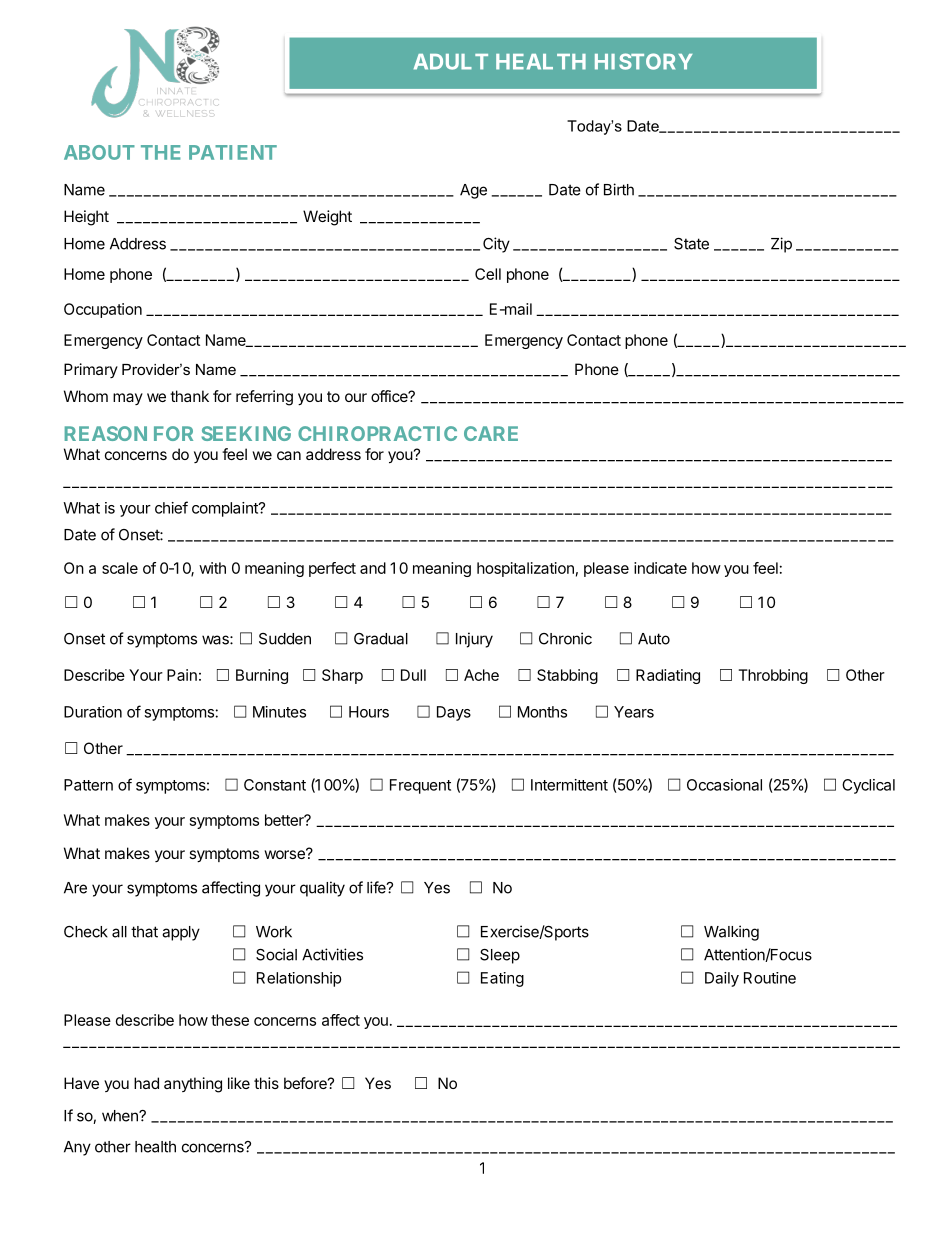 The height and width of the image is (1233, 952). I want to click on hospitalization, so click(525, 569).
